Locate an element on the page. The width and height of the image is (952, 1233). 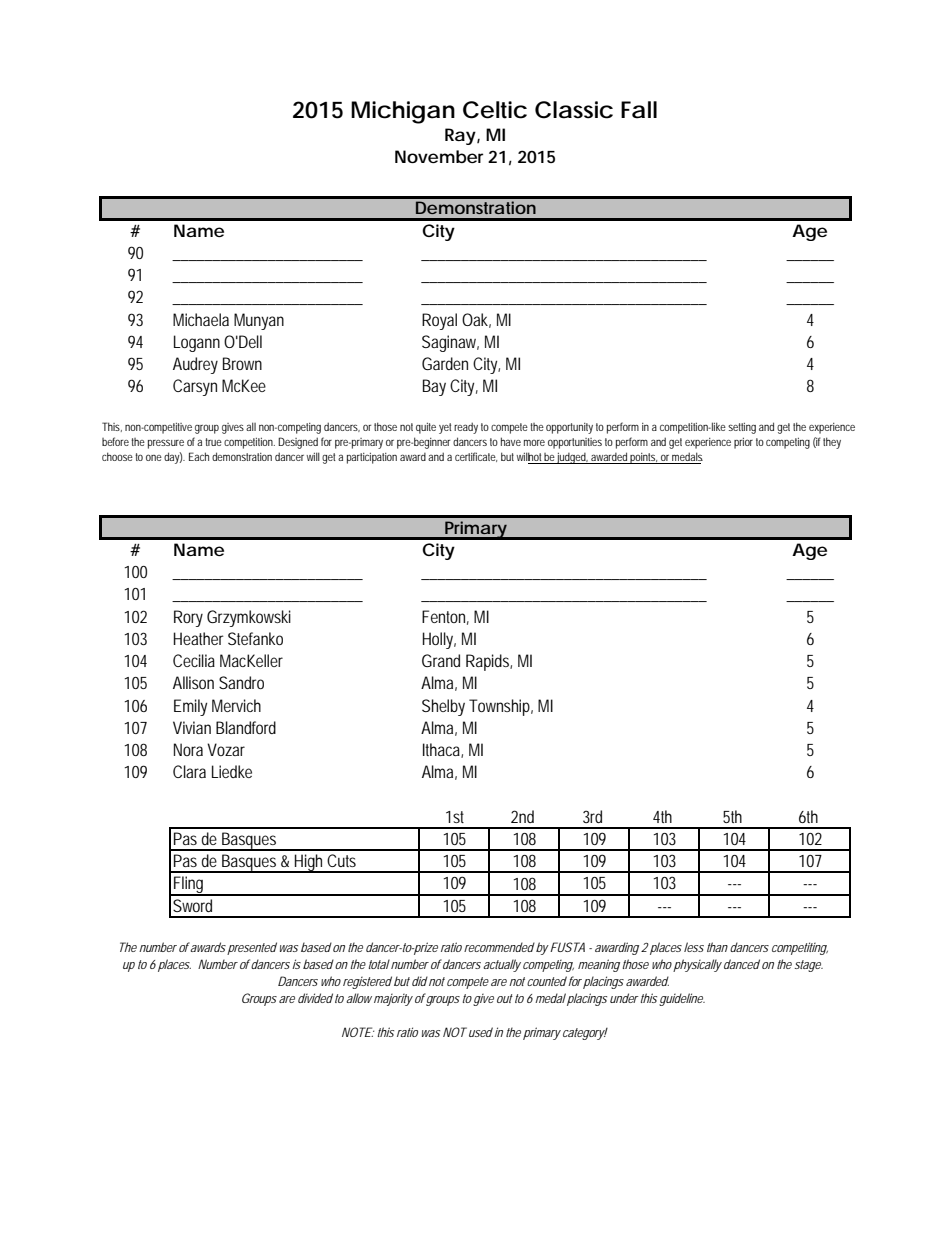
than is located at coordinates (717, 947).
